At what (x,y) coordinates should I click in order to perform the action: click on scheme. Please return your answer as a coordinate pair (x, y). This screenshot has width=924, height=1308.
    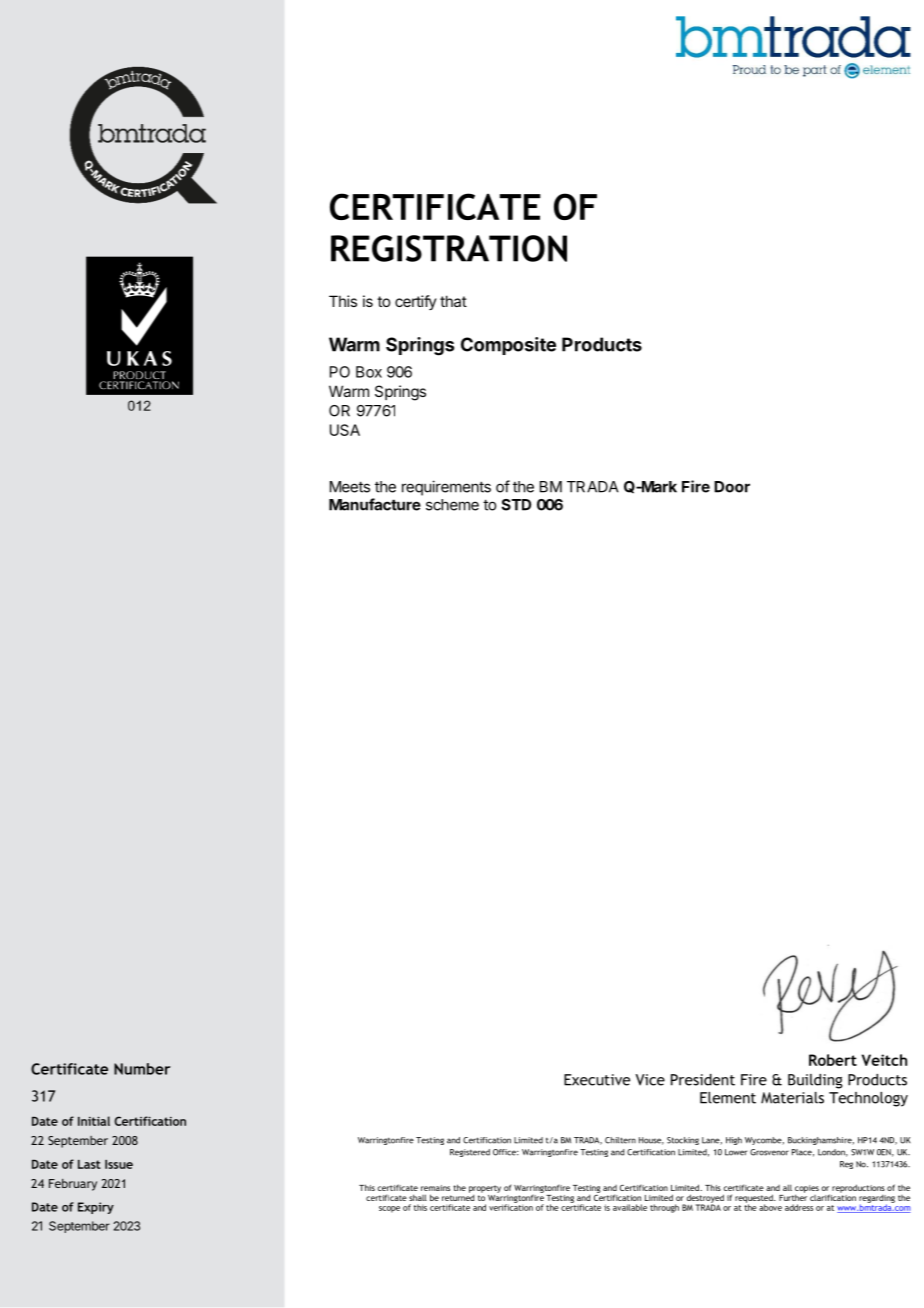
    Looking at the image, I should click on (452, 505).
